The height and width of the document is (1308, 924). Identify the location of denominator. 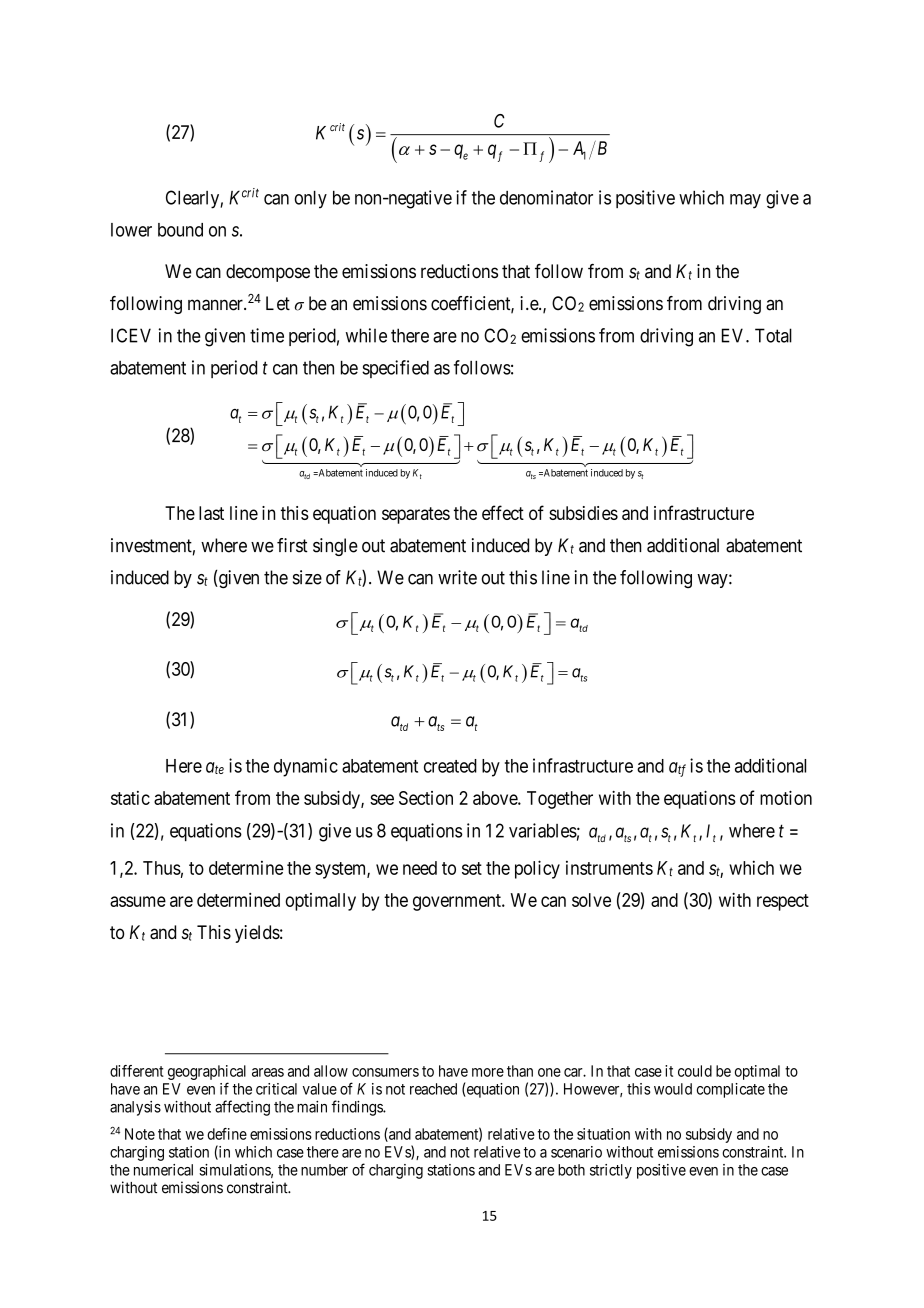
(546, 197).
